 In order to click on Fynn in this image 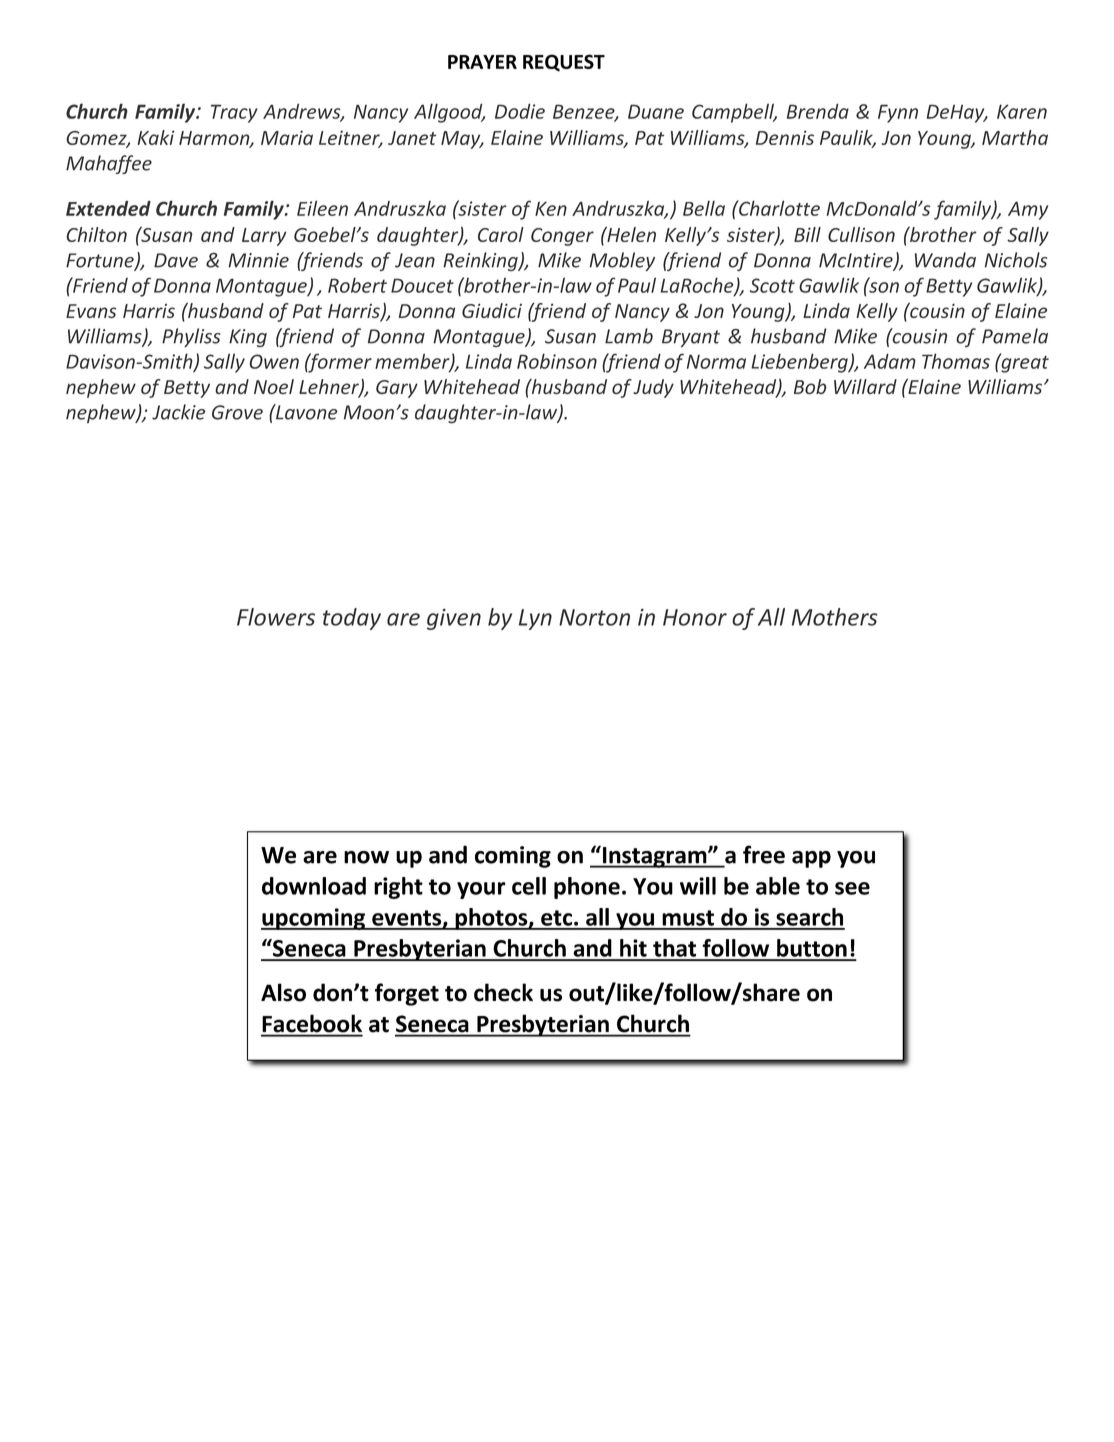, I will do `click(898, 113)`.
